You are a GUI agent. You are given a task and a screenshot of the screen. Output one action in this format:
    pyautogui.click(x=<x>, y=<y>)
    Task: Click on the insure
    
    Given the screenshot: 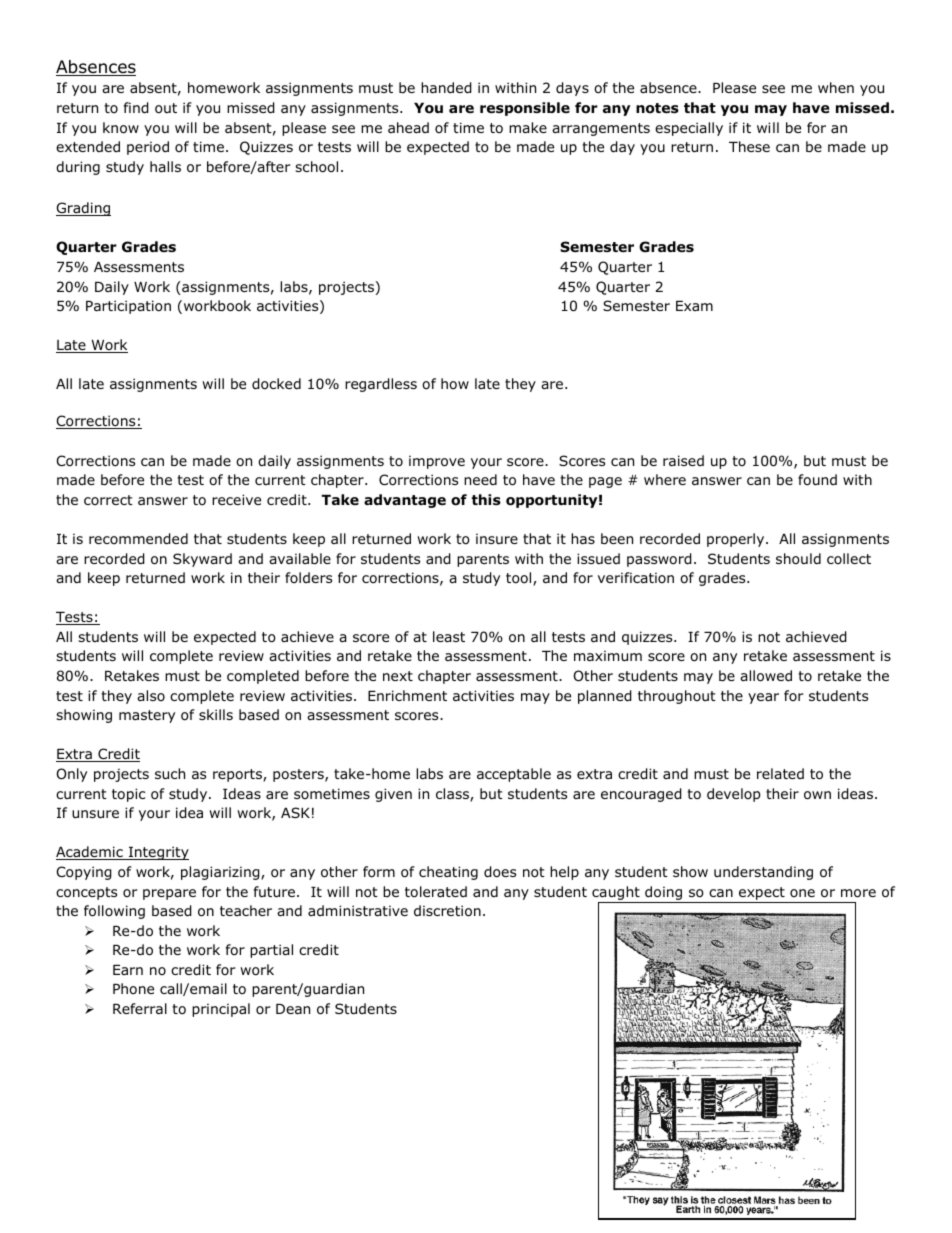 What is the action you would take?
    pyautogui.click(x=497, y=538)
